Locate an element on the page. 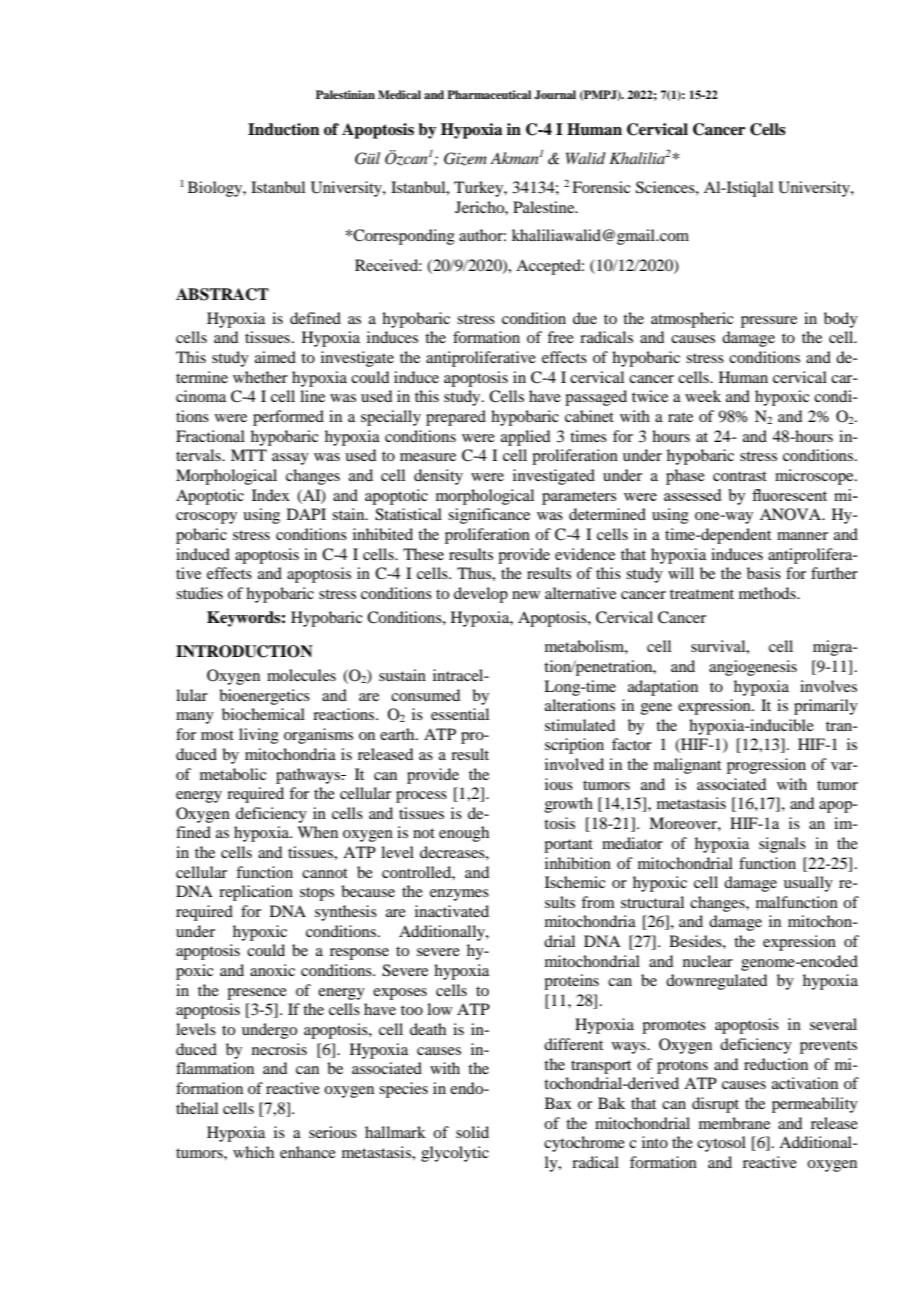 The image size is (924, 1308). ANOVA is located at coordinates (792, 514).
